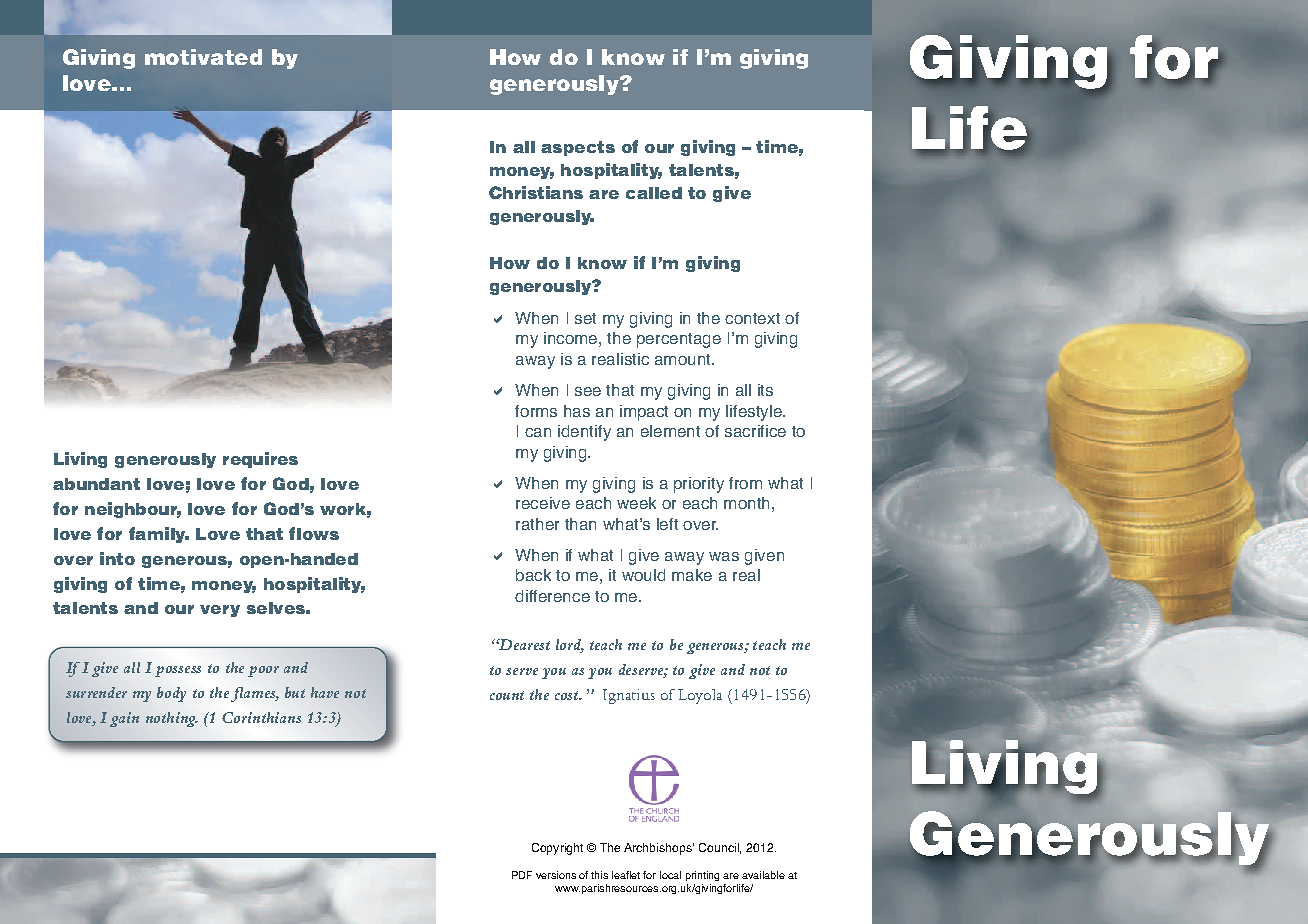 Image resolution: width=1308 pixels, height=924 pixels. What do you see at coordinates (538, 432) in the document?
I see `can` at bounding box center [538, 432].
